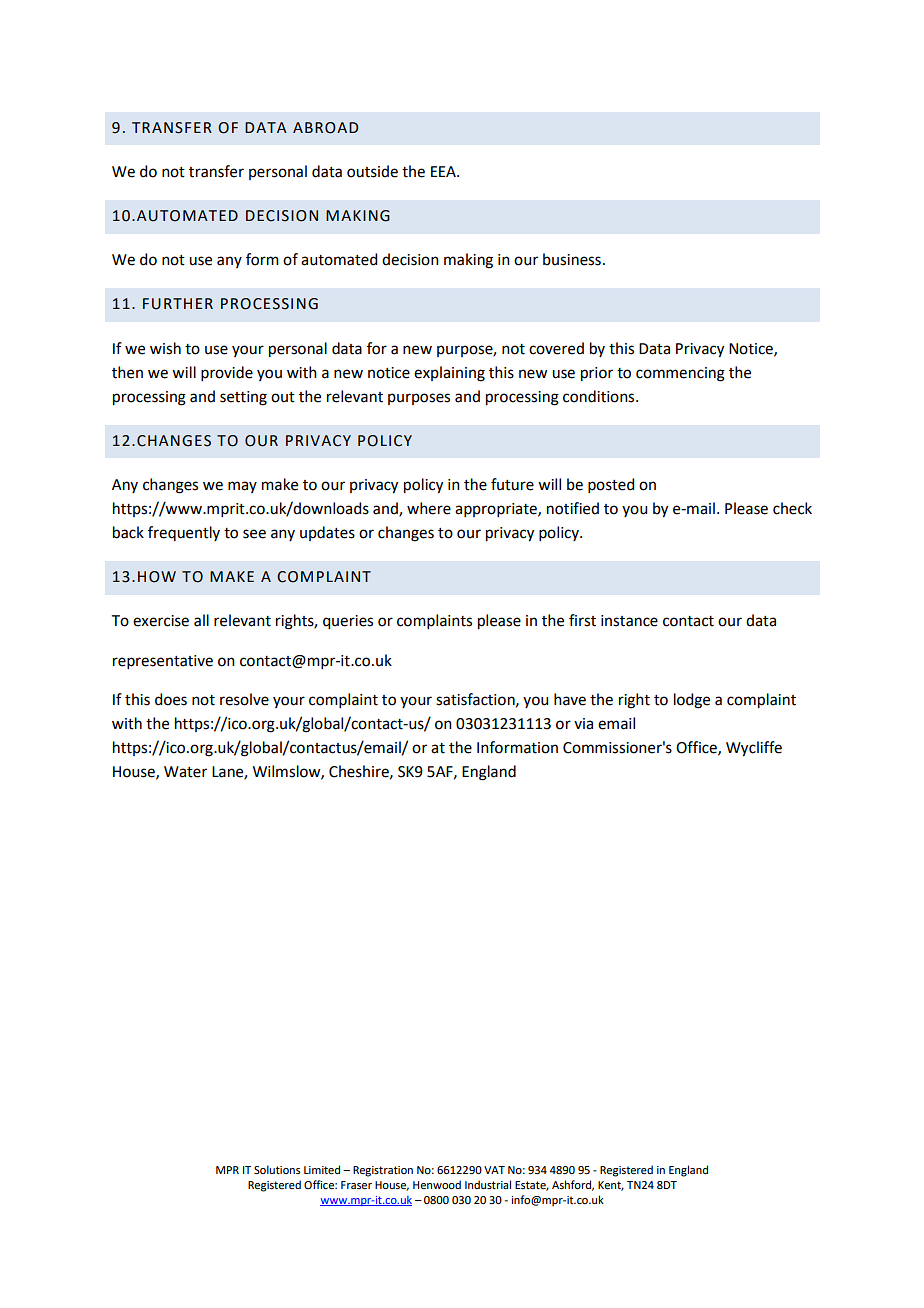 The width and height of the screenshot is (924, 1308). Describe the element at coordinates (325, 128) in the screenshot. I see `ABROAD` at that location.
